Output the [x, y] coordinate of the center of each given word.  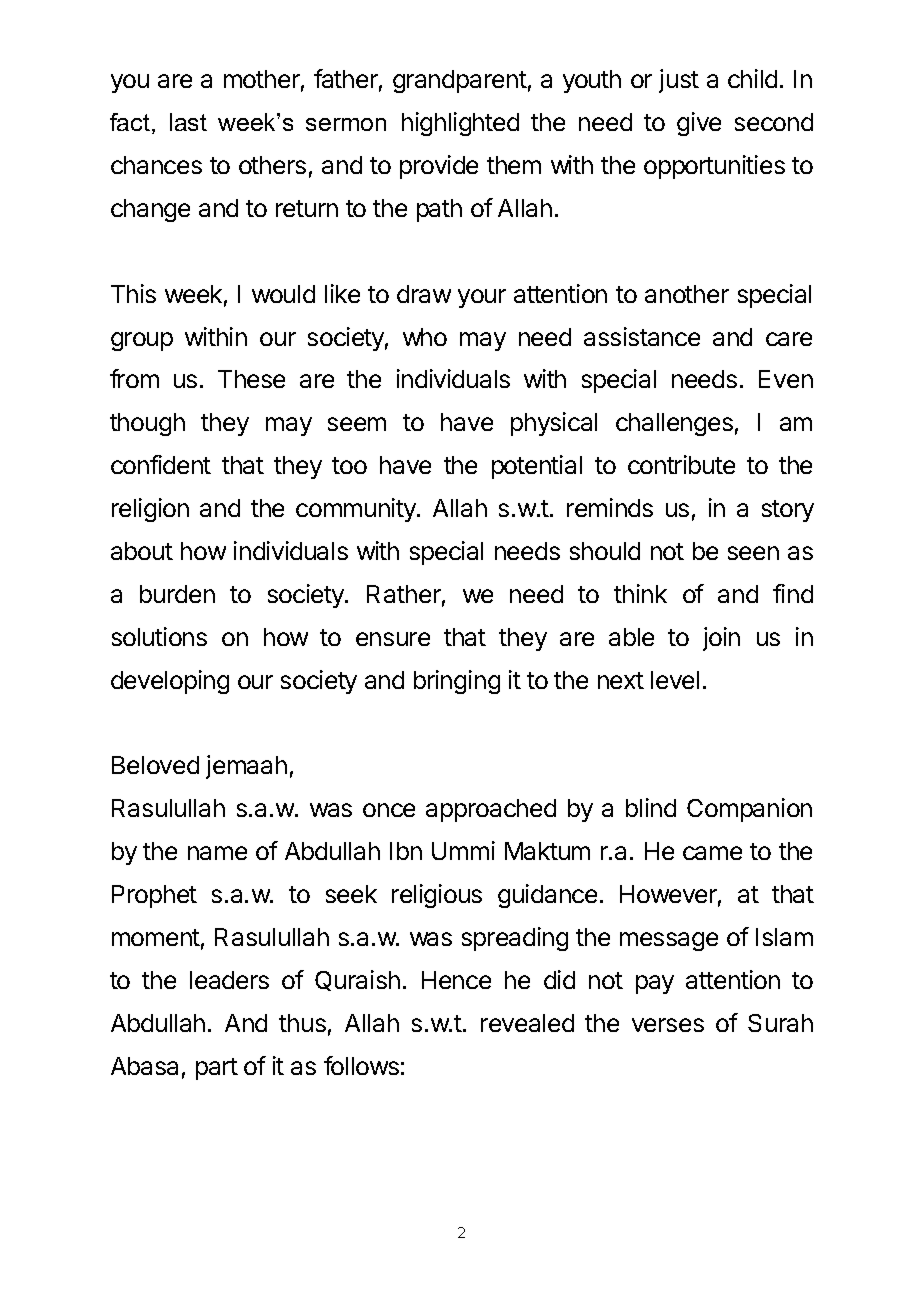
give [699, 124]
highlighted [460, 124]
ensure [393, 639]
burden [177, 594]
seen [753, 553]
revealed [527, 1023]
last [188, 122]
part [217, 1069]
